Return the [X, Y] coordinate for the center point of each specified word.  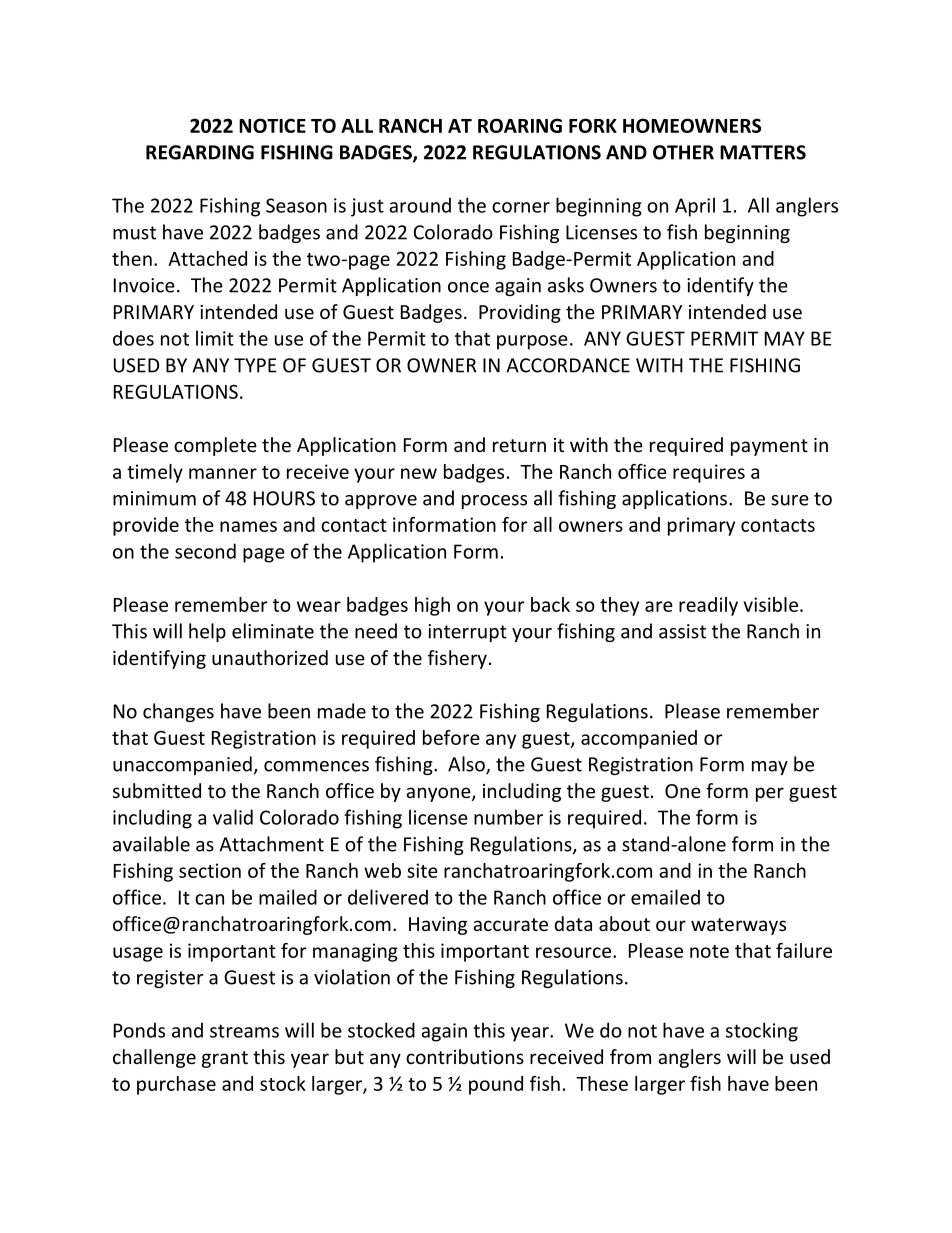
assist [682, 631]
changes [178, 712]
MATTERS [763, 152]
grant [225, 1059]
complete [215, 446]
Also [467, 765]
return [519, 445]
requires [709, 473]
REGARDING [200, 152]
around [420, 205]
